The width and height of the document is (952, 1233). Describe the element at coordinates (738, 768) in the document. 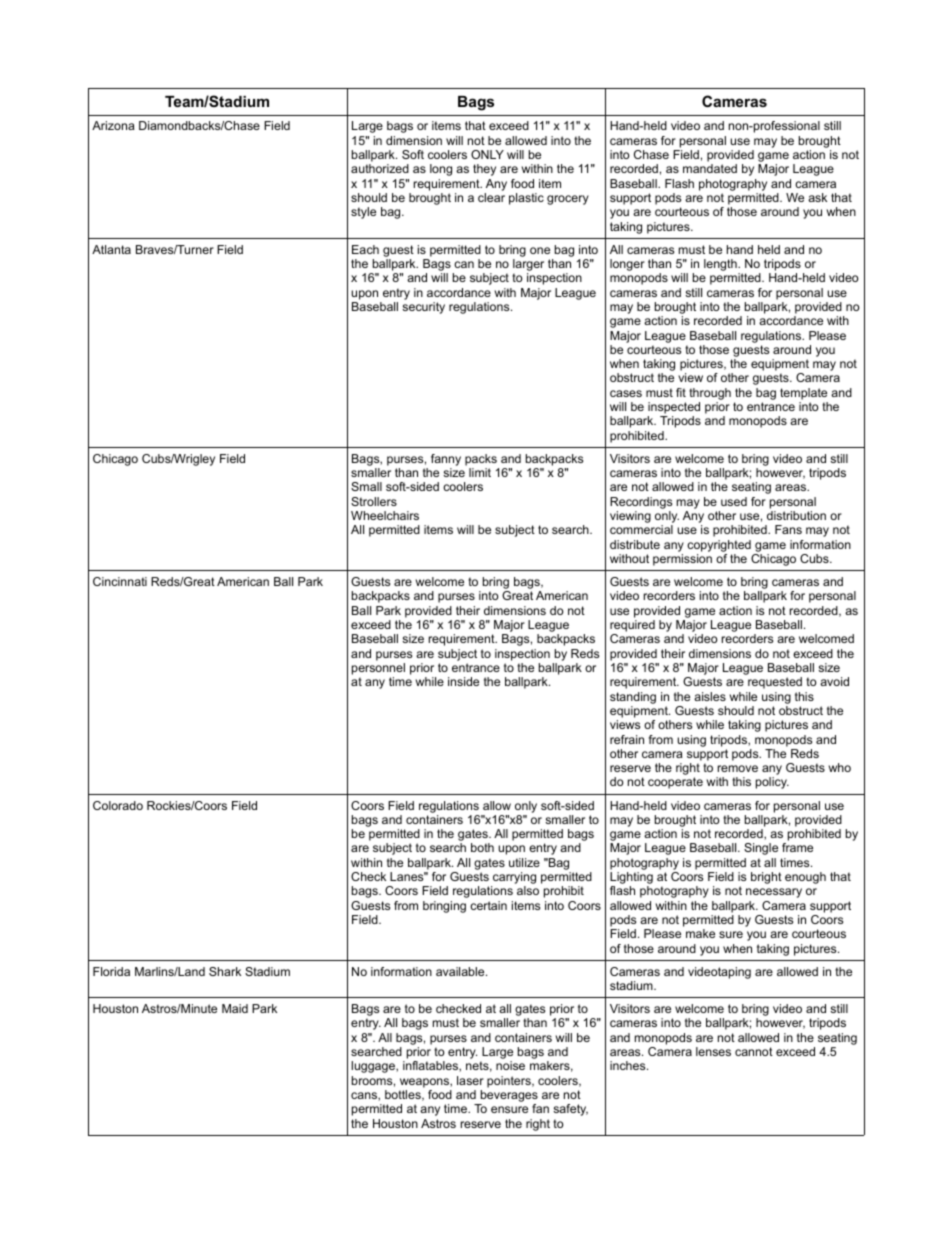

I see `remove` at that location.
